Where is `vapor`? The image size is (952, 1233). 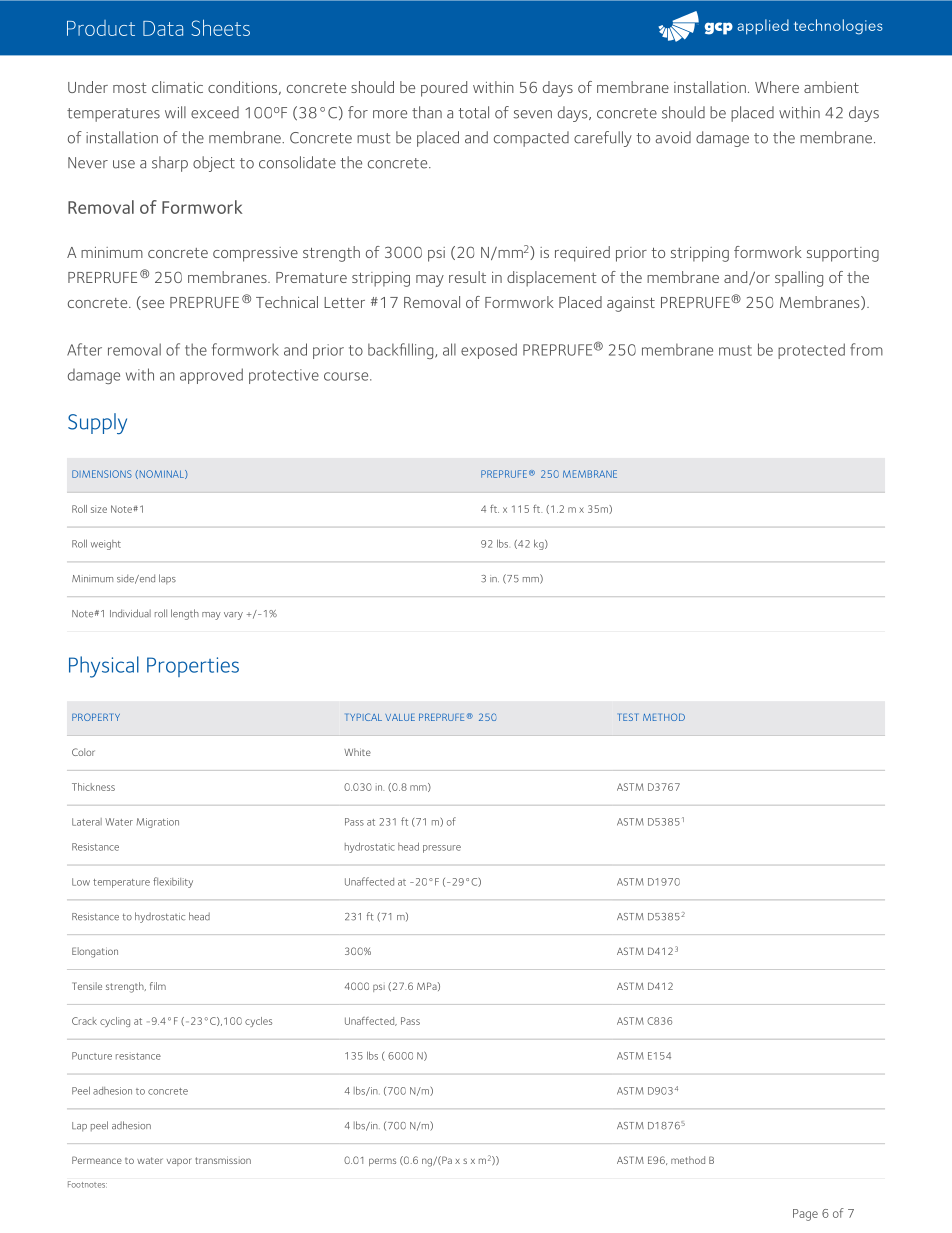 vapor is located at coordinates (179, 1162).
